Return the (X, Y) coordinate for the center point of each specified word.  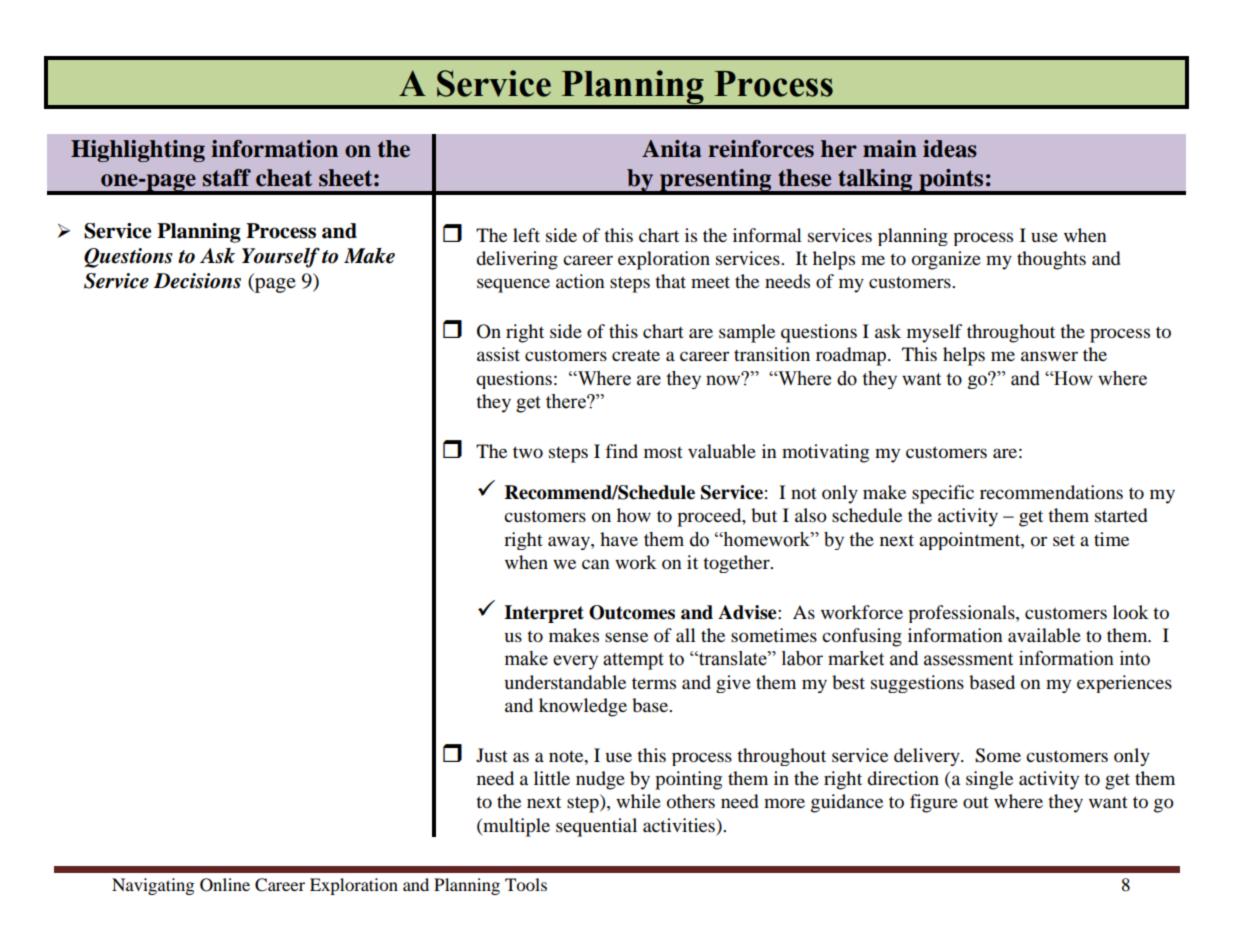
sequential (596, 827)
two (528, 452)
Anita (671, 149)
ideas (950, 149)
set (1064, 540)
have (619, 539)
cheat (284, 178)
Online (225, 885)
